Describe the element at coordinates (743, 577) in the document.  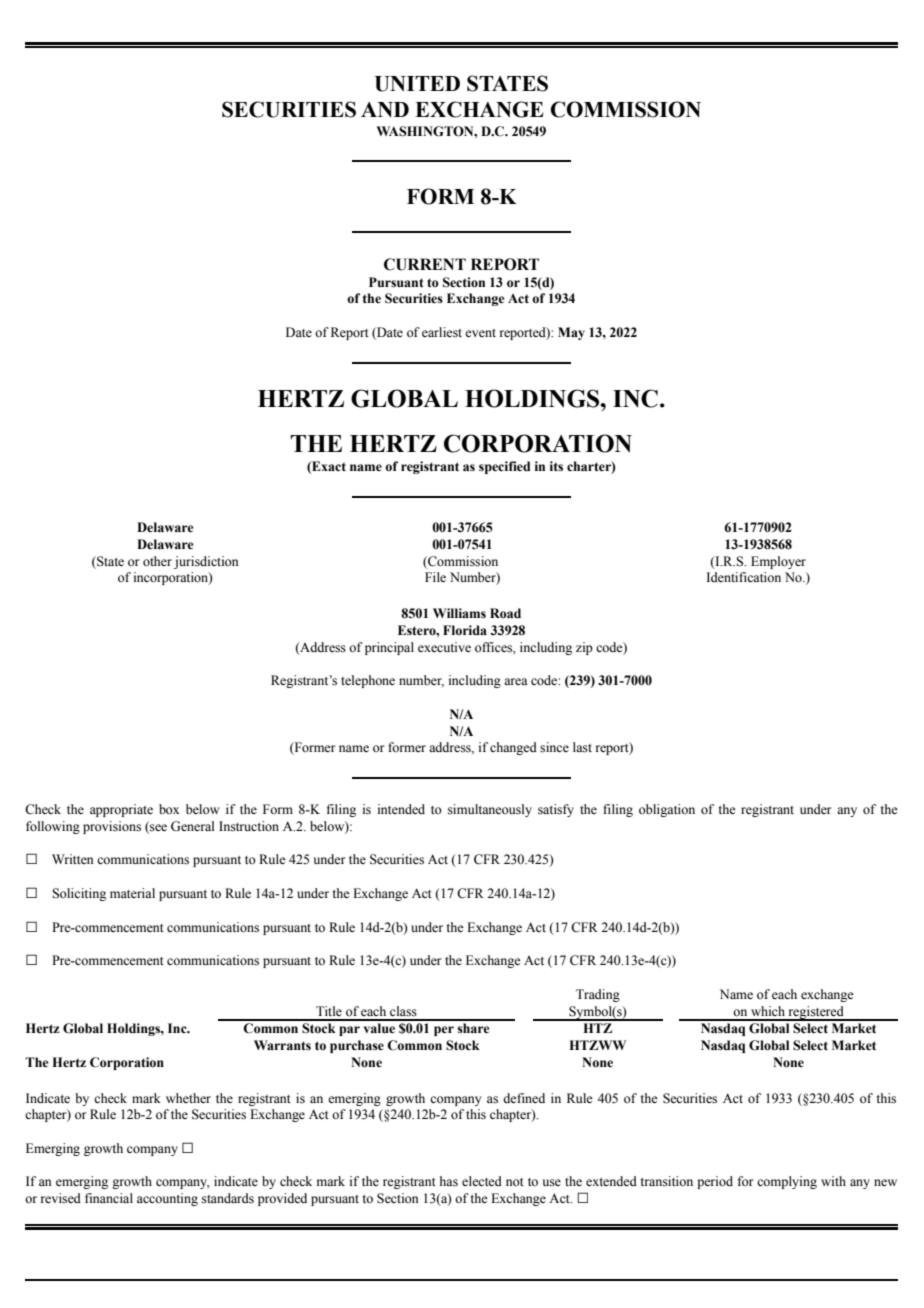
I see `Identification` at that location.
